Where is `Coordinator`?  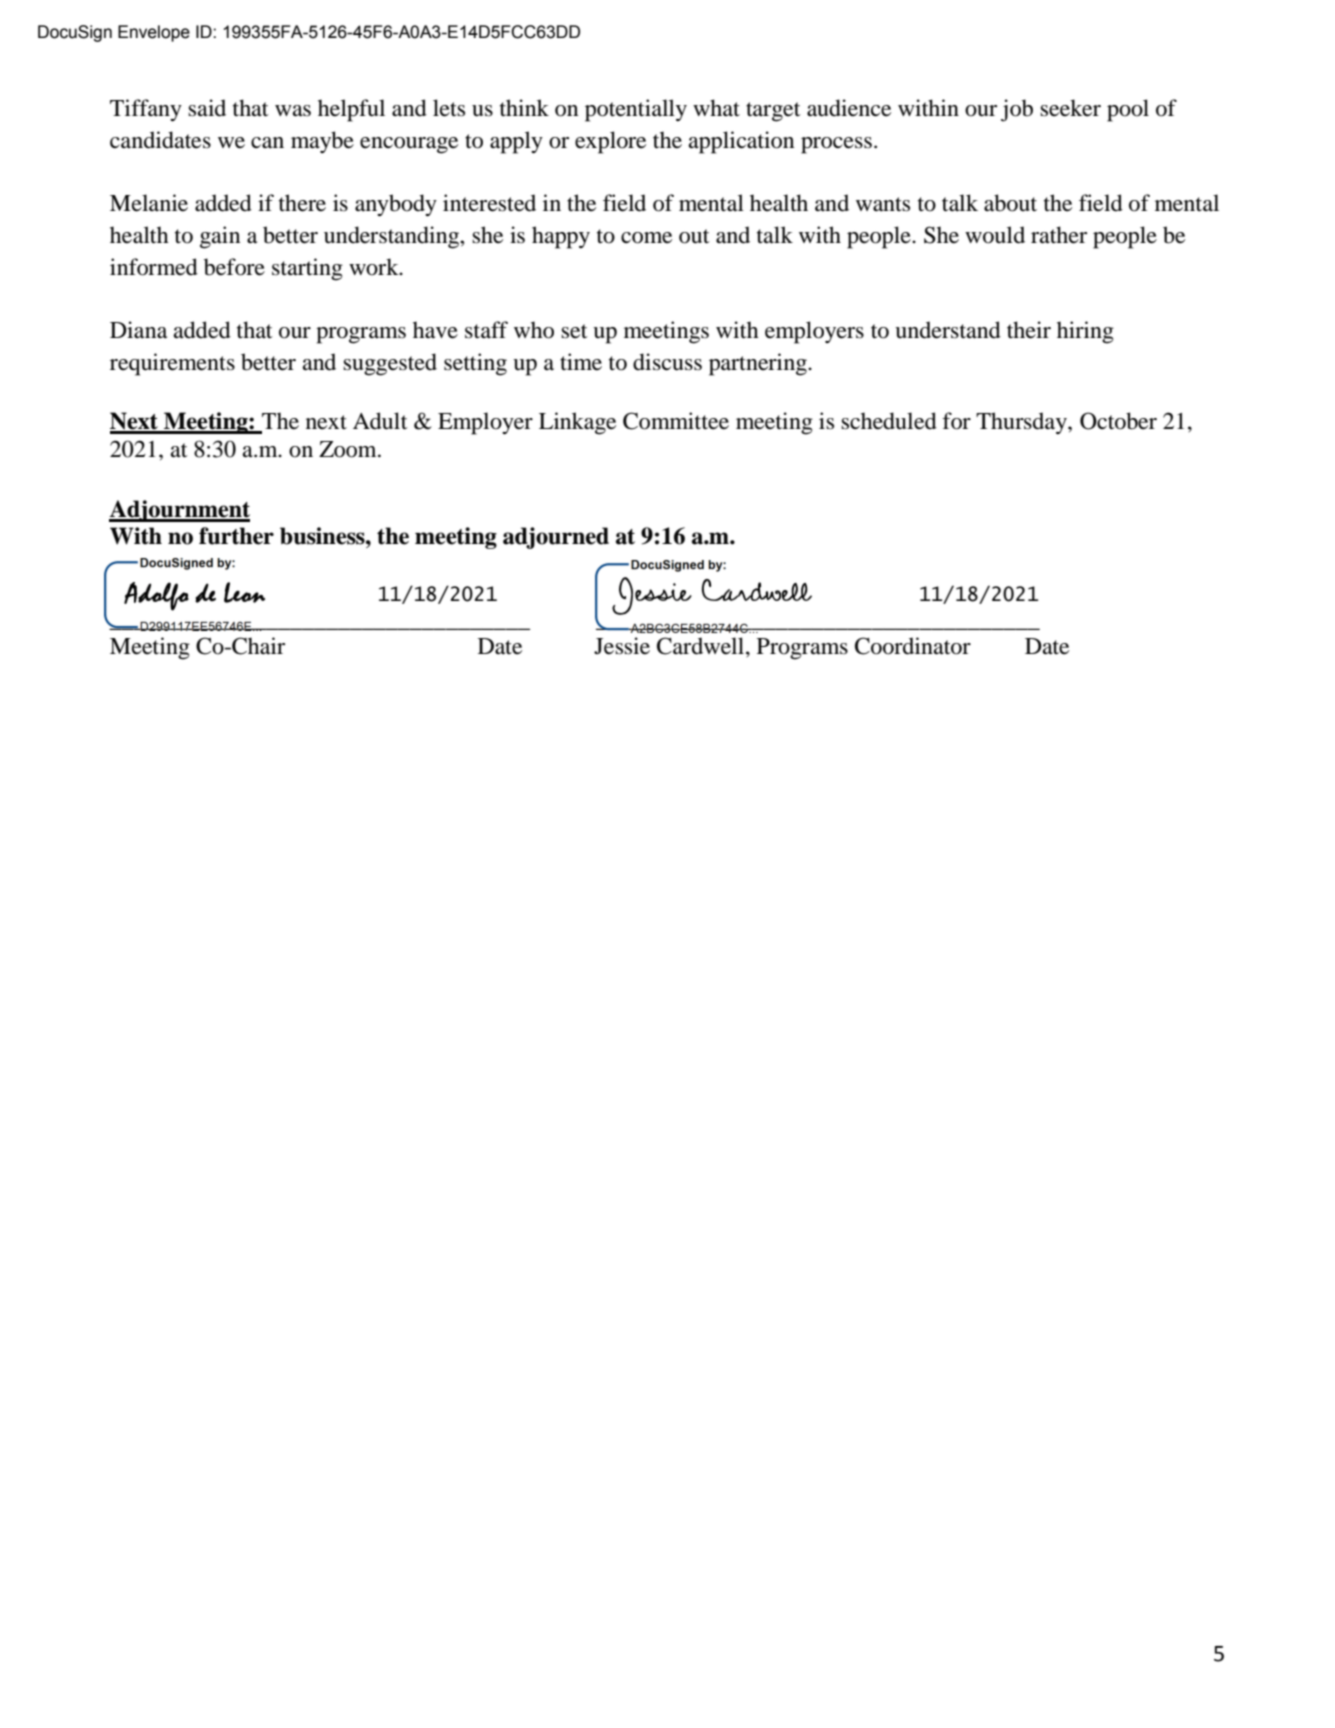 Coordinator is located at coordinates (913, 646).
